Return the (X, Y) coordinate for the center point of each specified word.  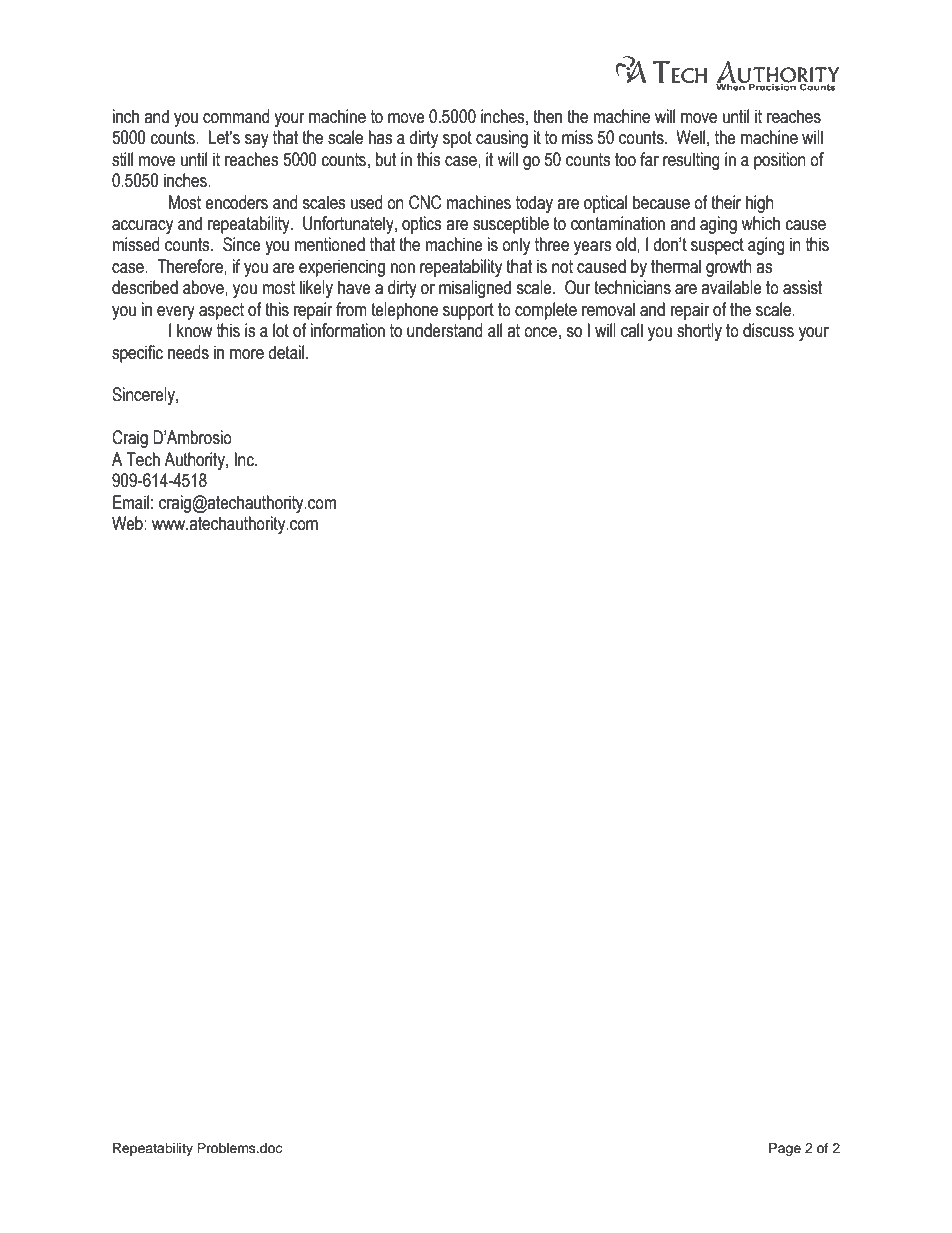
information (348, 330)
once (540, 332)
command (236, 116)
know (194, 330)
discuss (768, 330)
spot (457, 139)
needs (188, 352)
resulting (691, 161)
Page (785, 1149)
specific (137, 354)
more (247, 354)
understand (444, 330)
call (632, 330)
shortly (699, 332)
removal (608, 309)
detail (286, 352)
